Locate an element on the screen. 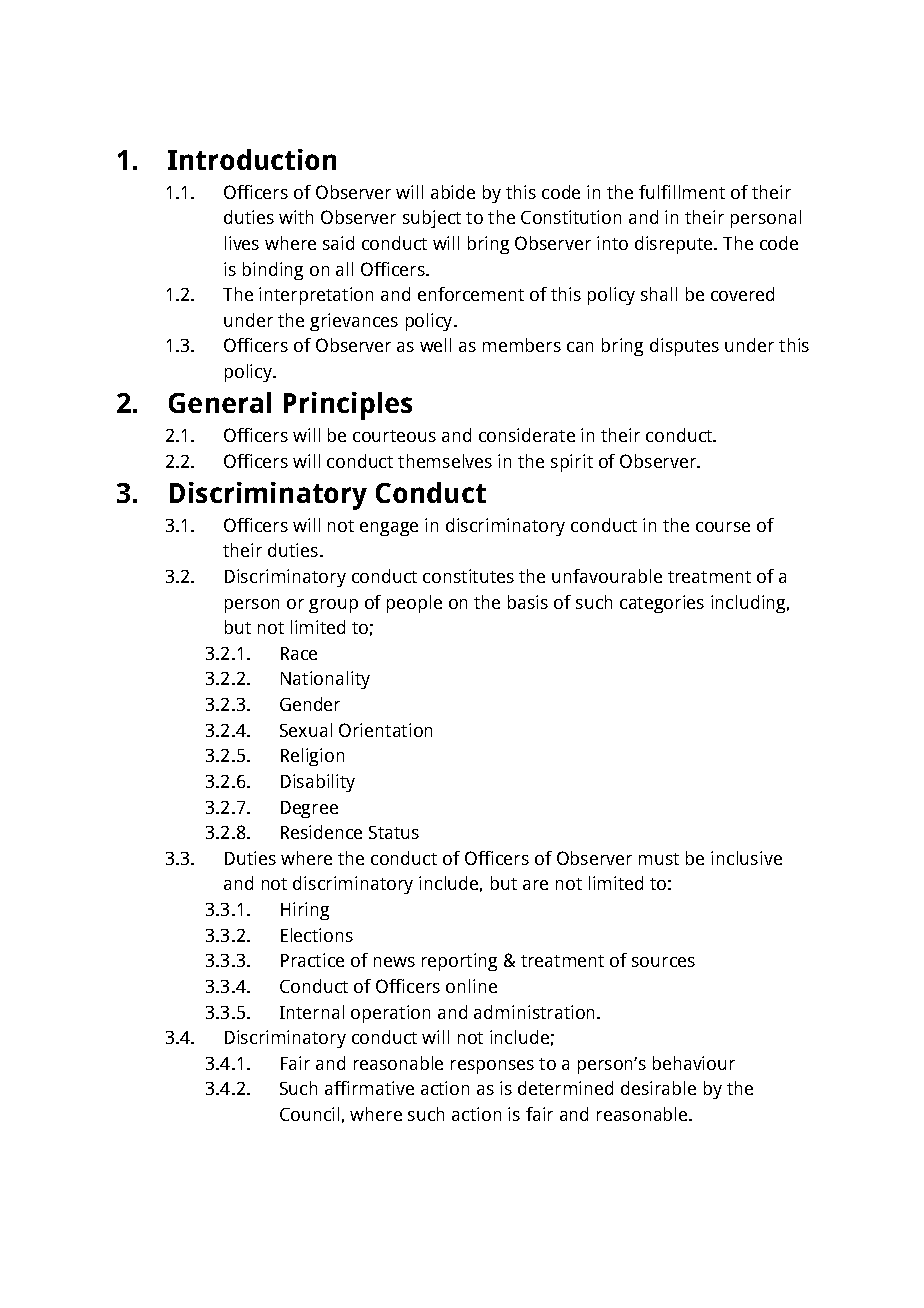 Image resolution: width=924 pixels, height=1308 pixels. Status is located at coordinates (394, 832).
